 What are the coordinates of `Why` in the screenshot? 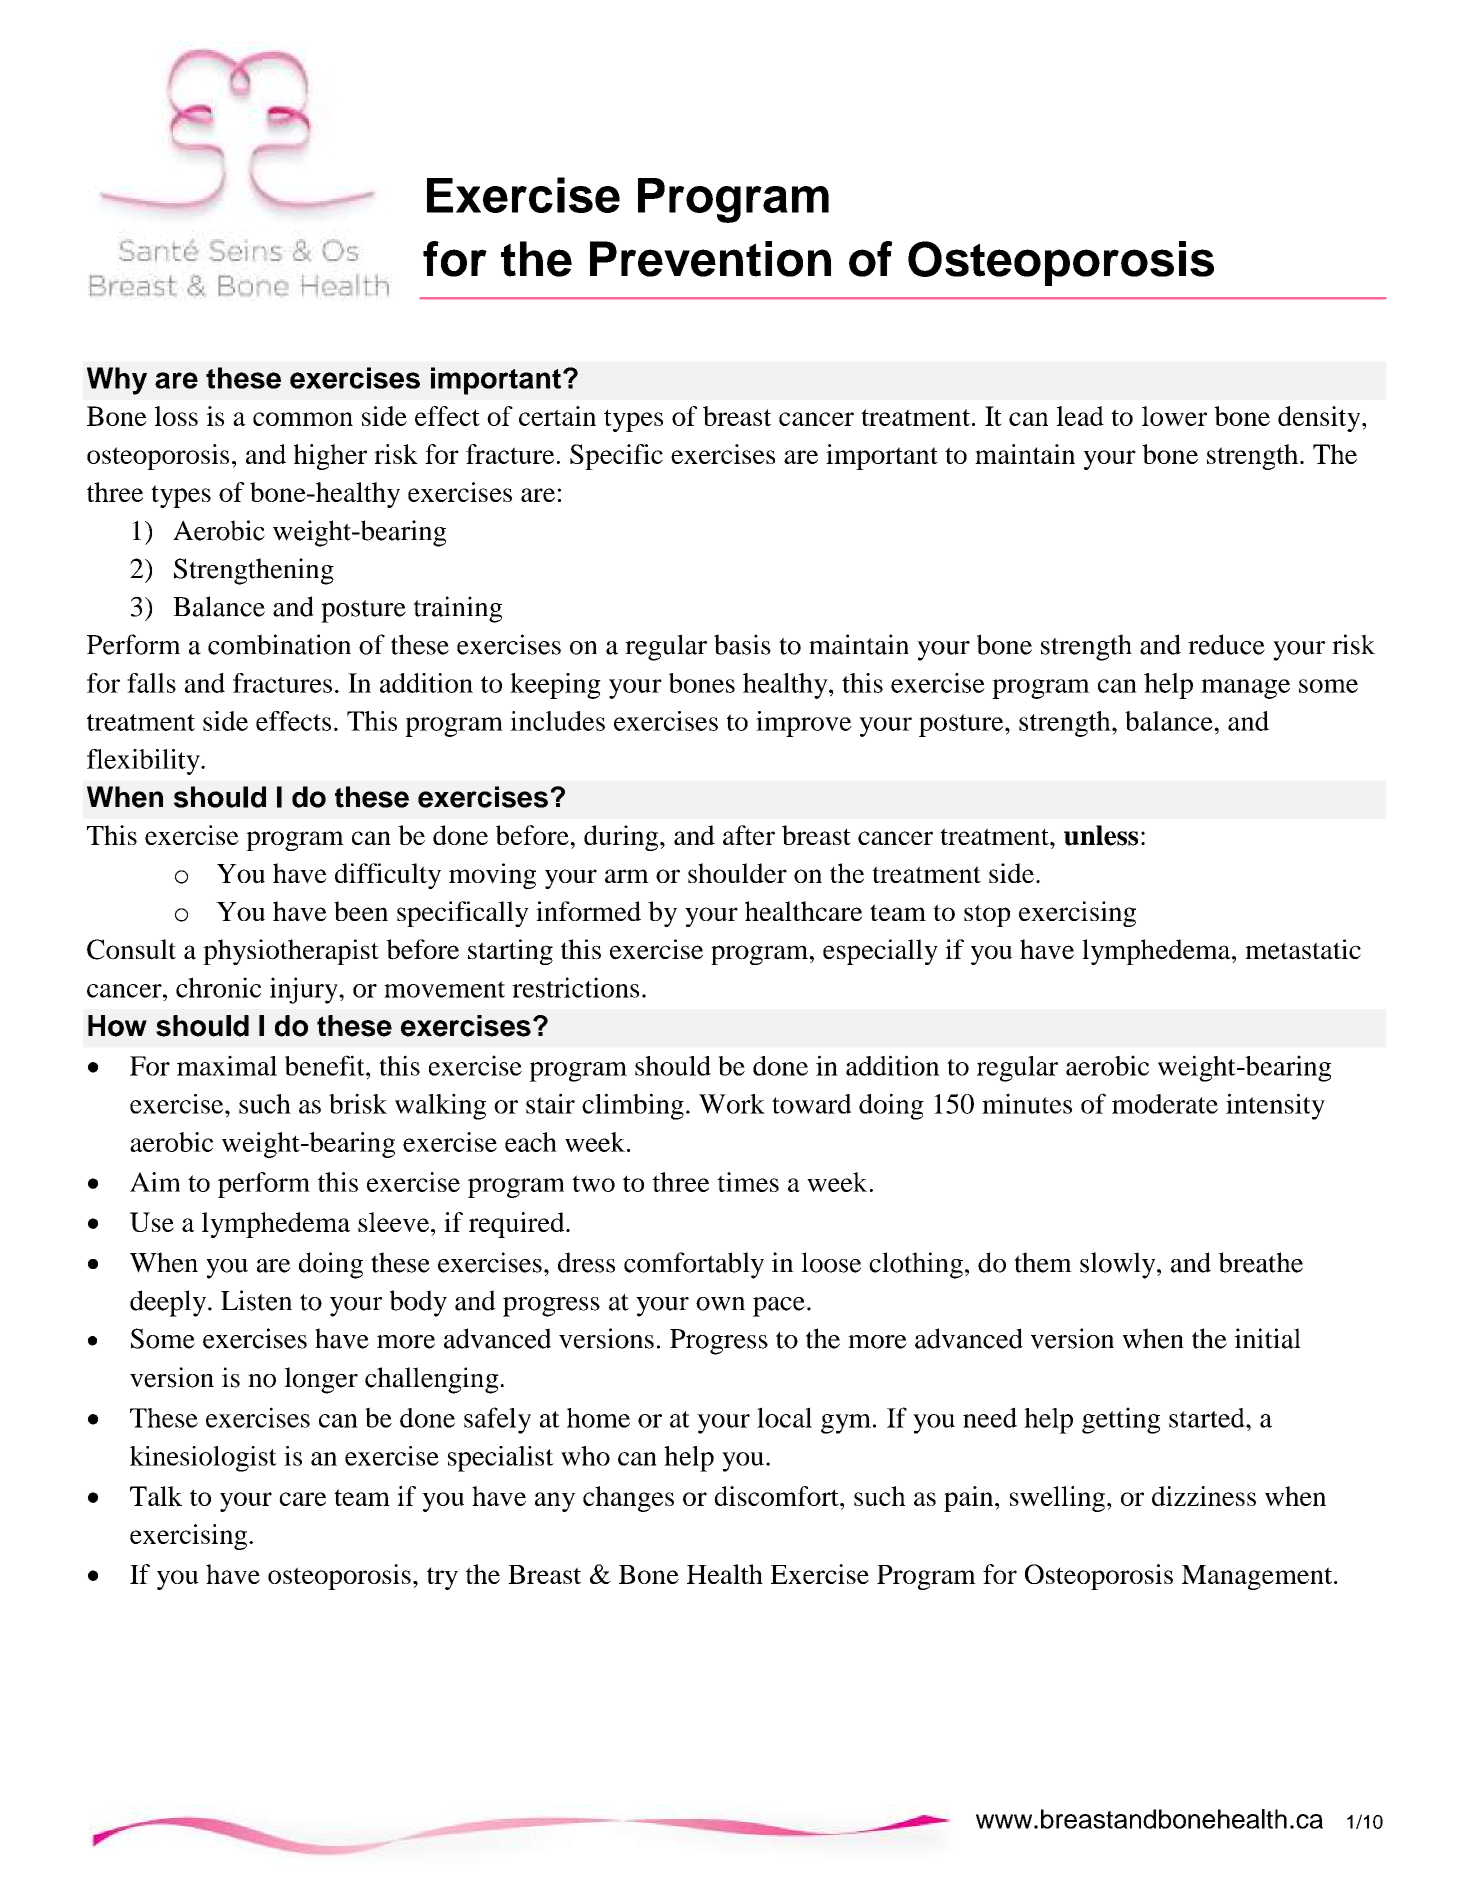 It's located at (117, 381).
